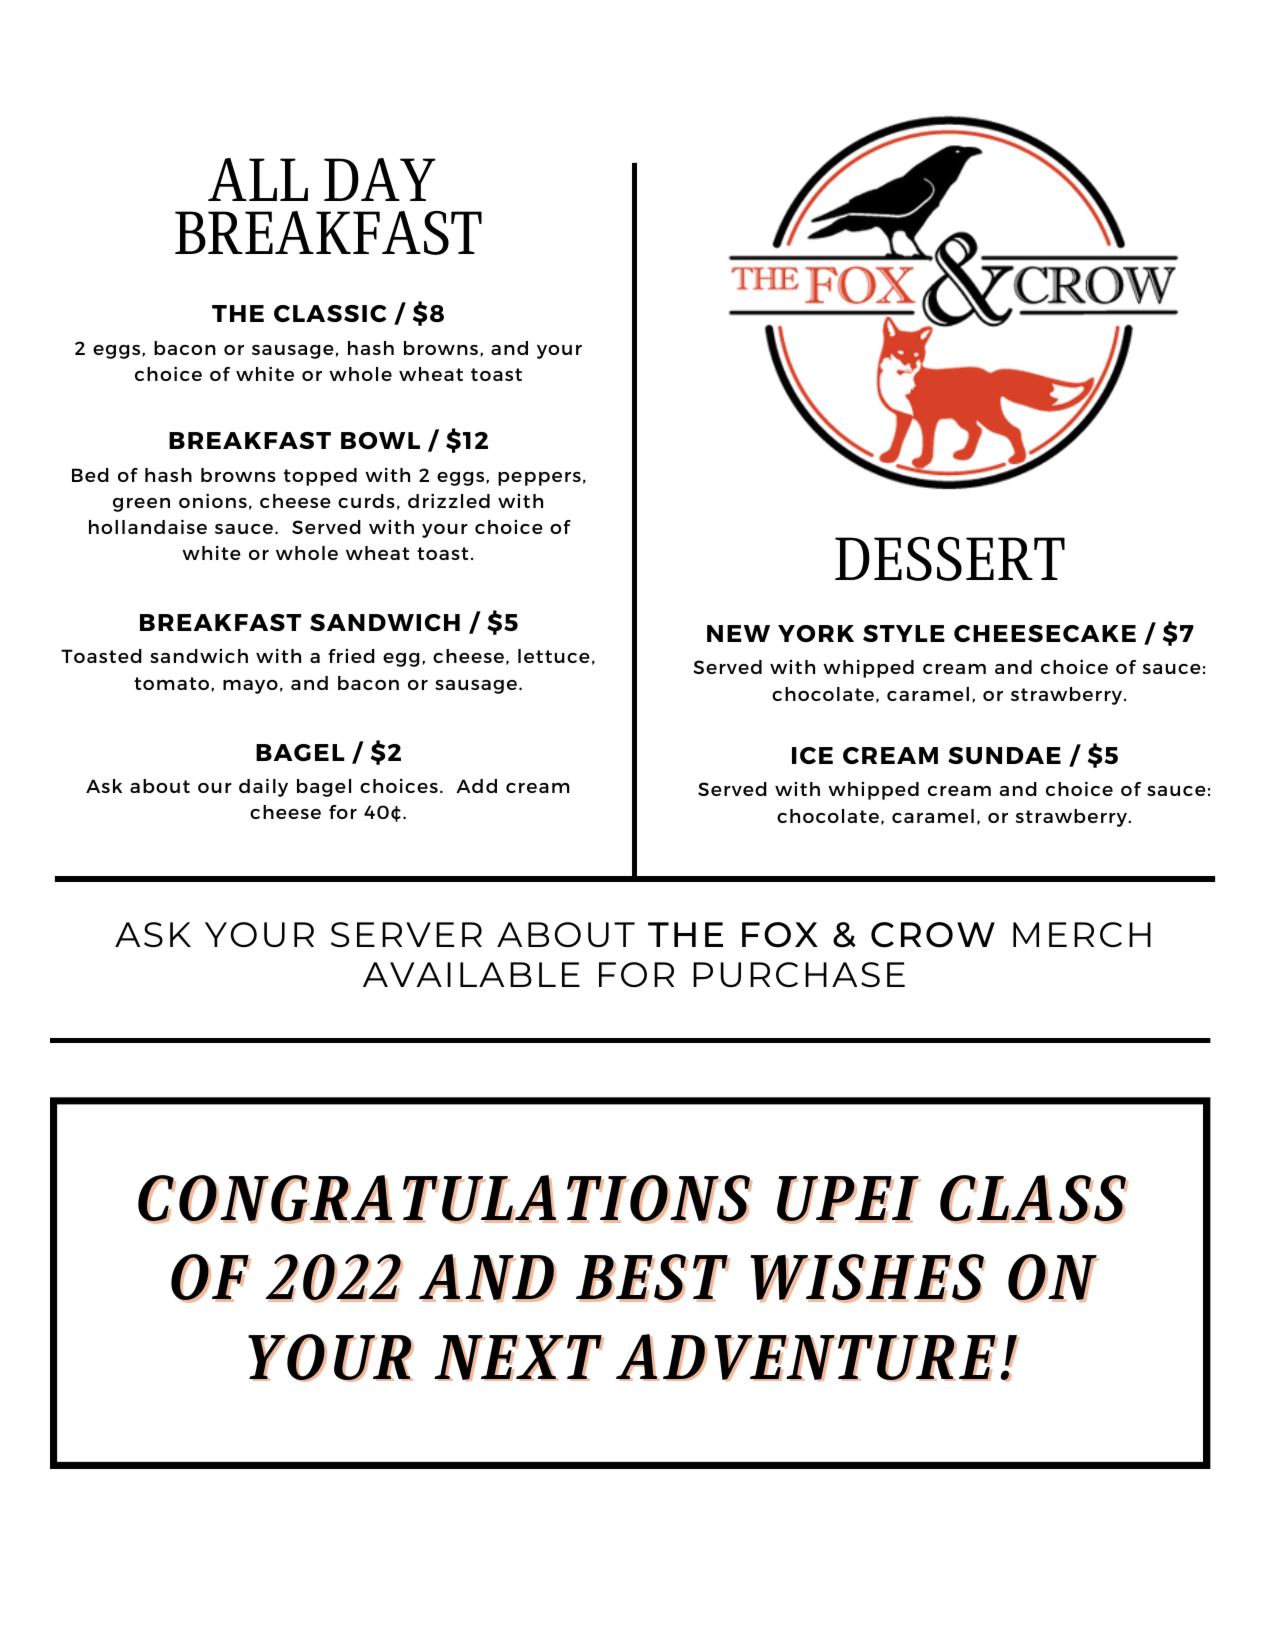 This image has width=1269, height=1642. I want to click on BOWL, so click(380, 440).
